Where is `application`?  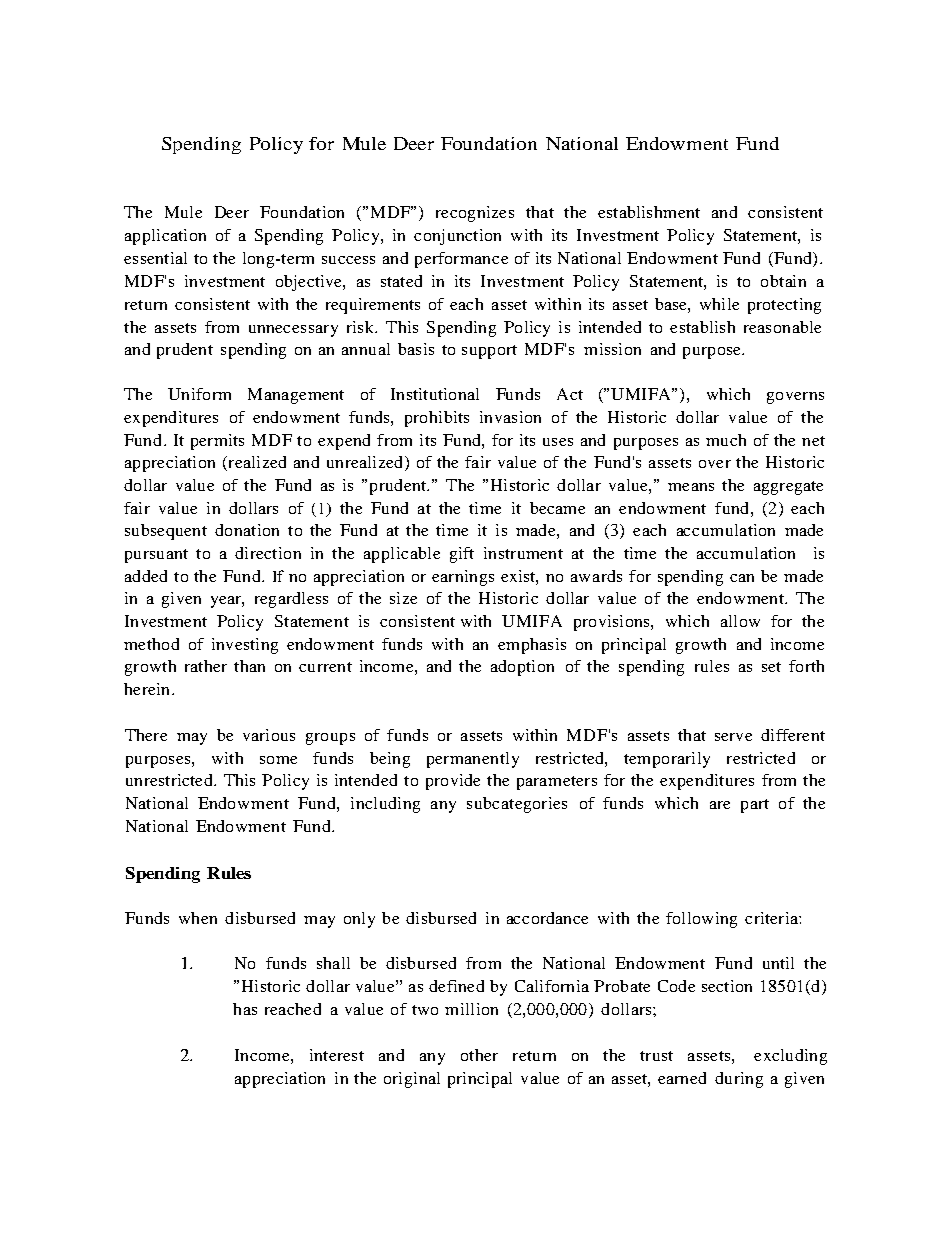
application is located at coordinates (165, 237).
